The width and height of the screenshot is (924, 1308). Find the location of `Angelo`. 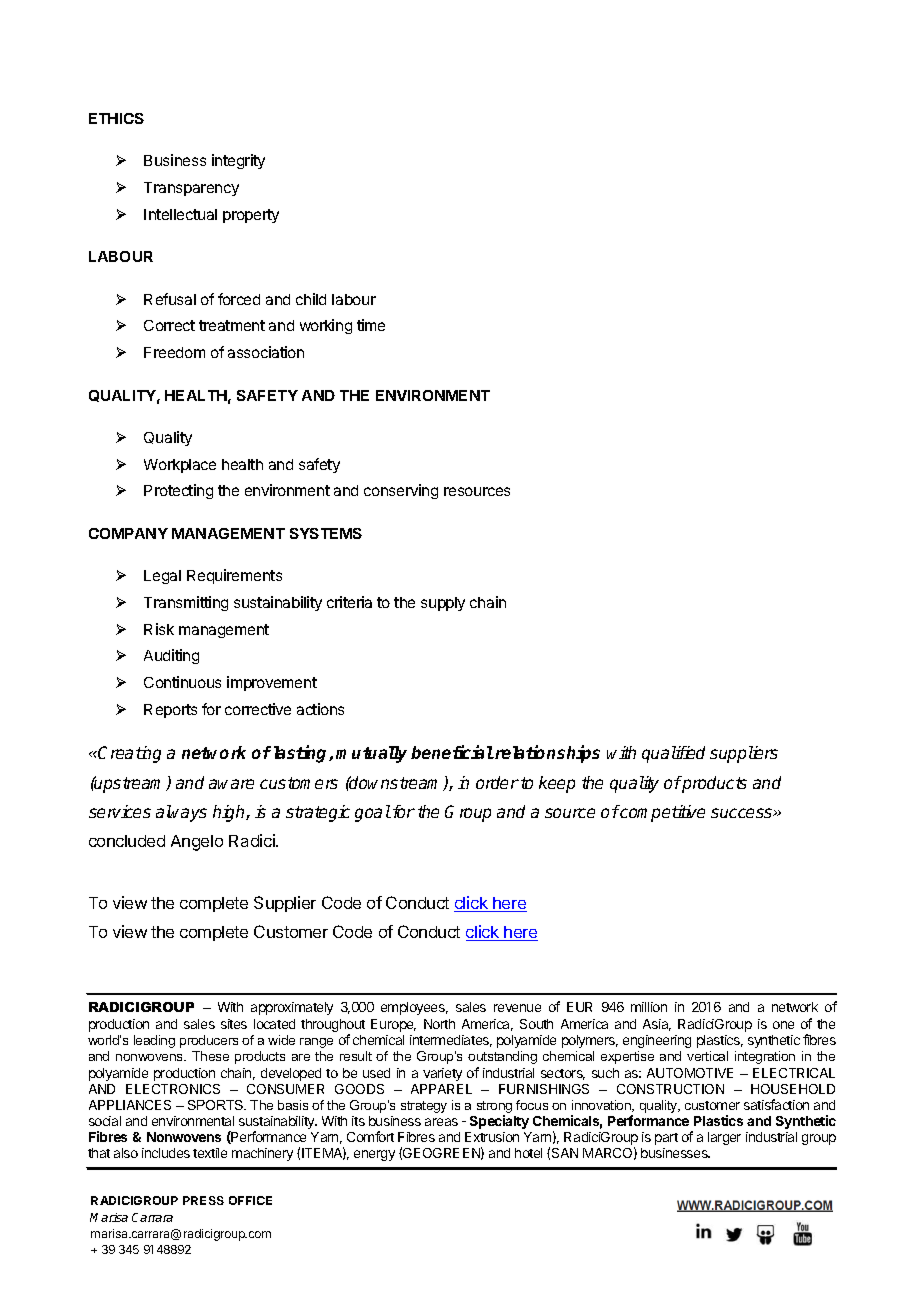

Angelo is located at coordinates (197, 843).
